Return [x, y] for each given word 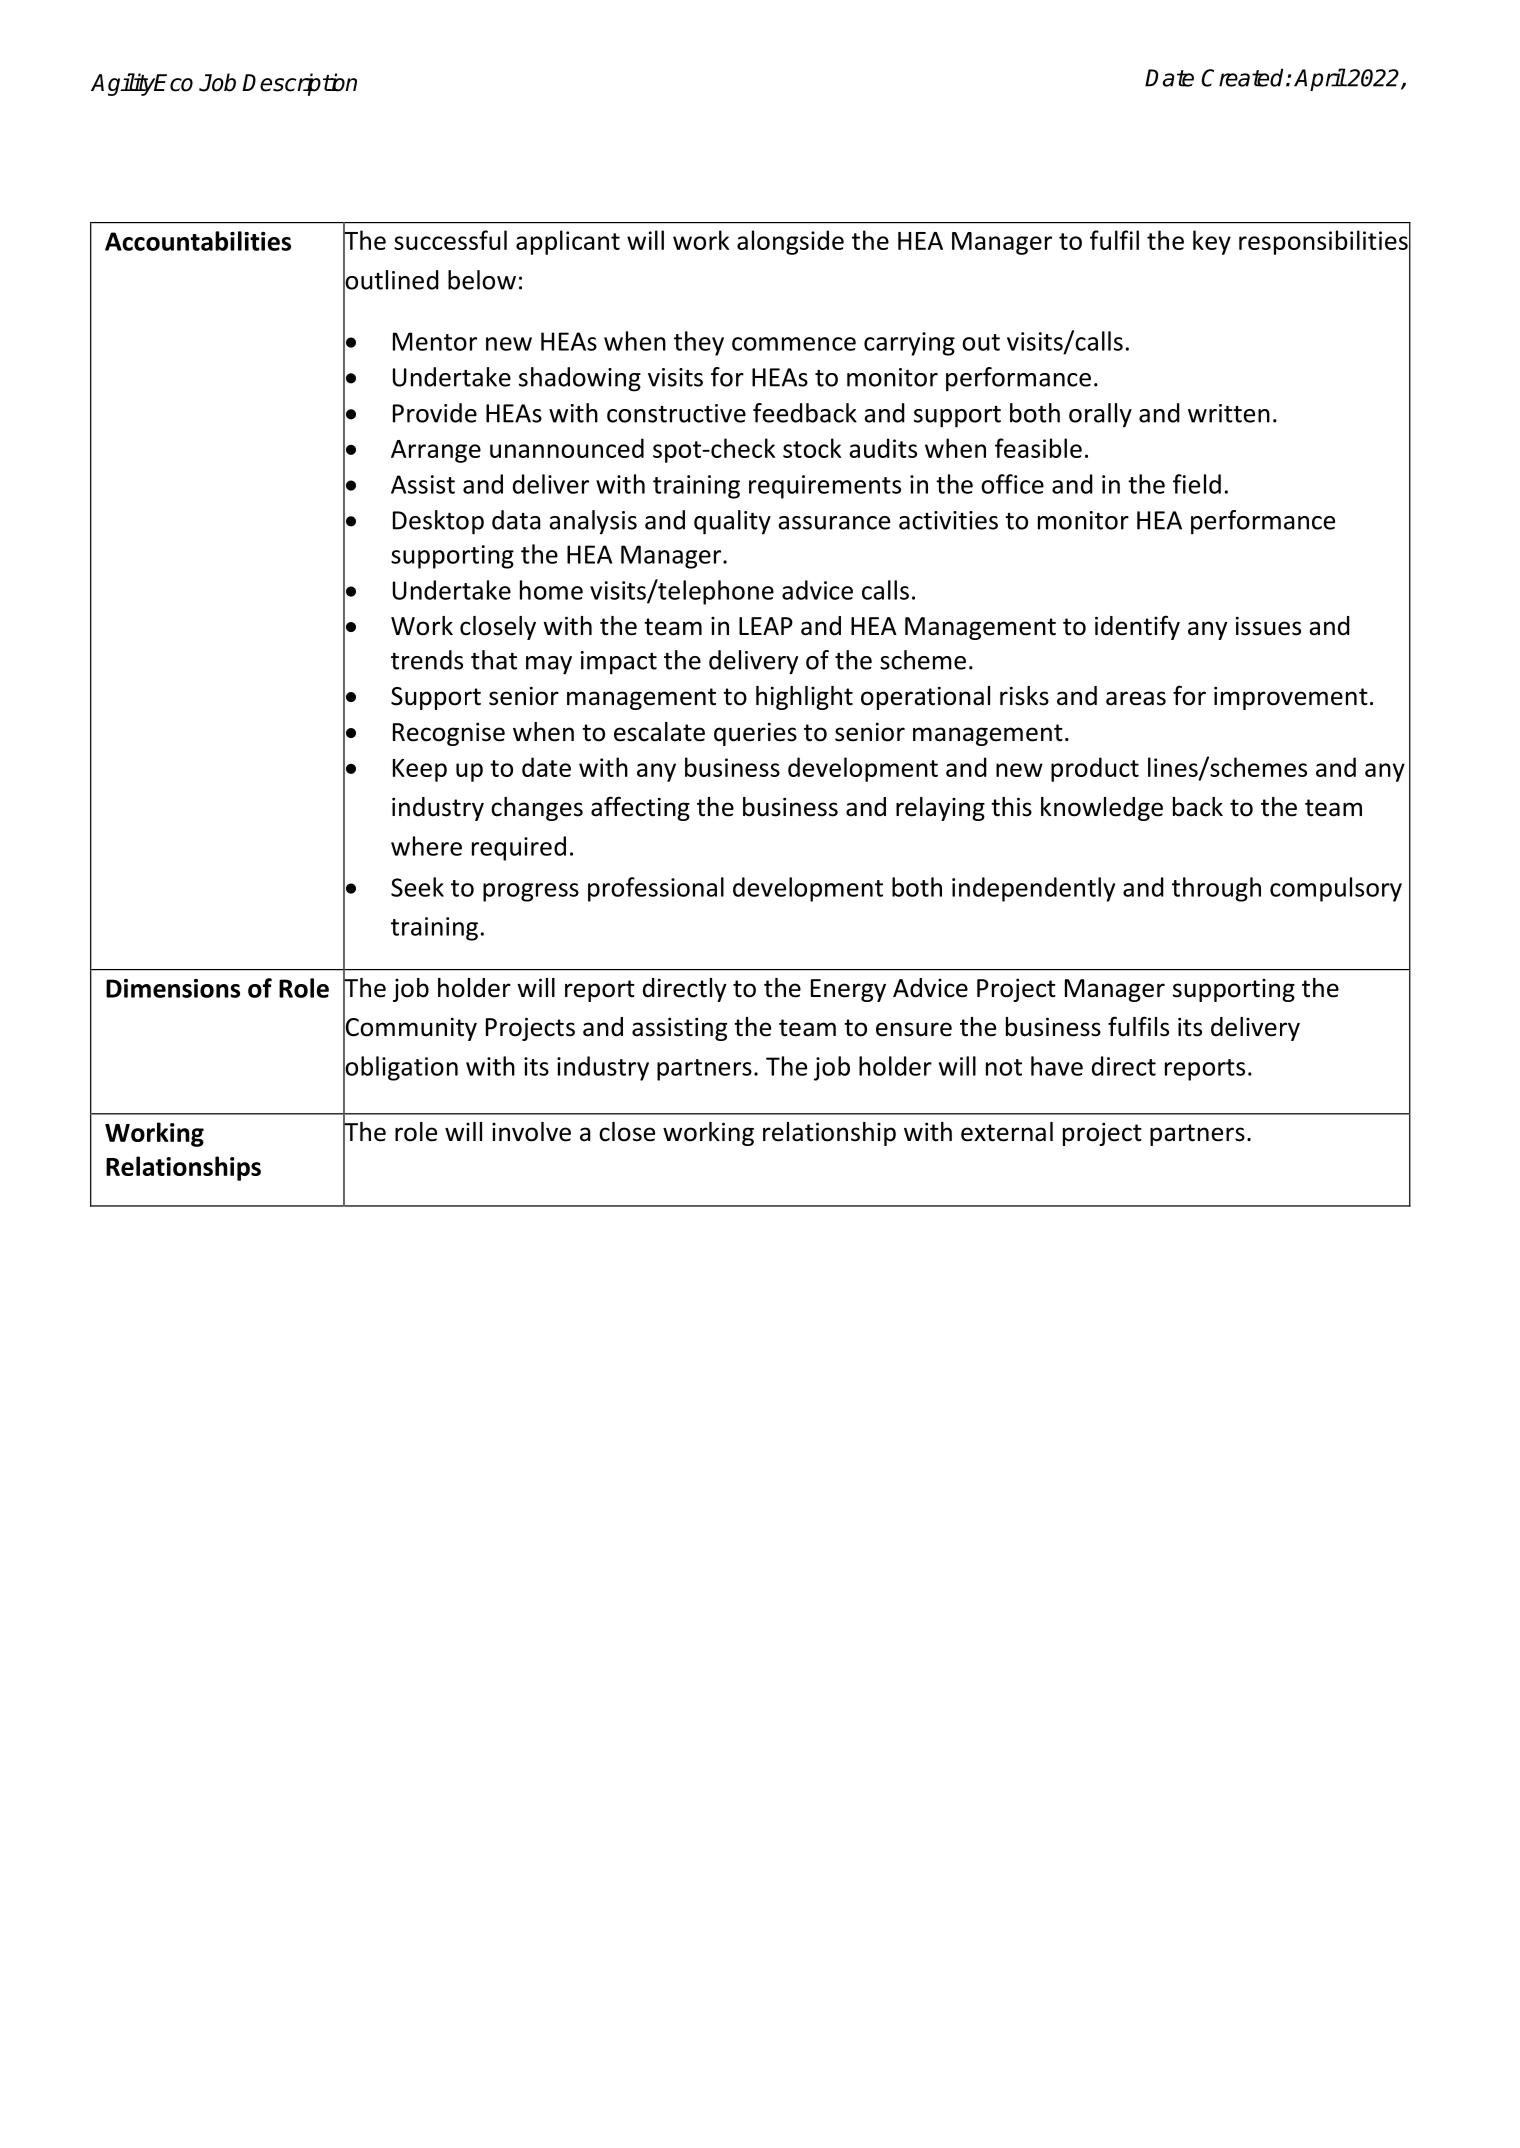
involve [531, 1132]
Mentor [435, 341]
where [426, 846]
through [1216, 889]
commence [794, 344]
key [1212, 242]
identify [1137, 627]
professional [656, 889]
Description [299, 84]
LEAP [766, 626]
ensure [914, 1029]
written [1229, 413]
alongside [790, 242]
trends [427, 660]
